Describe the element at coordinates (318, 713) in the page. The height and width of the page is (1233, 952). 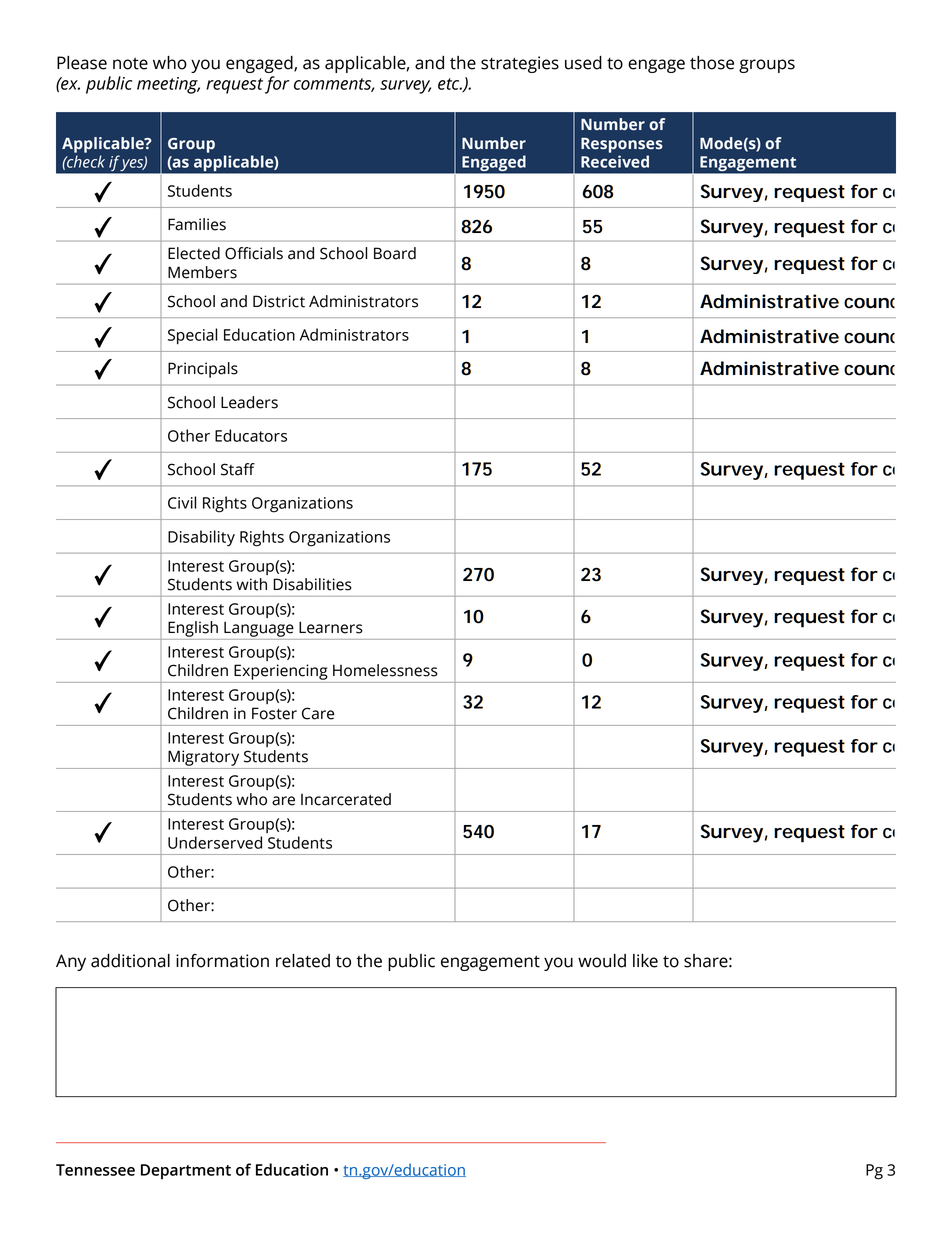
I see `Care` at that location.
